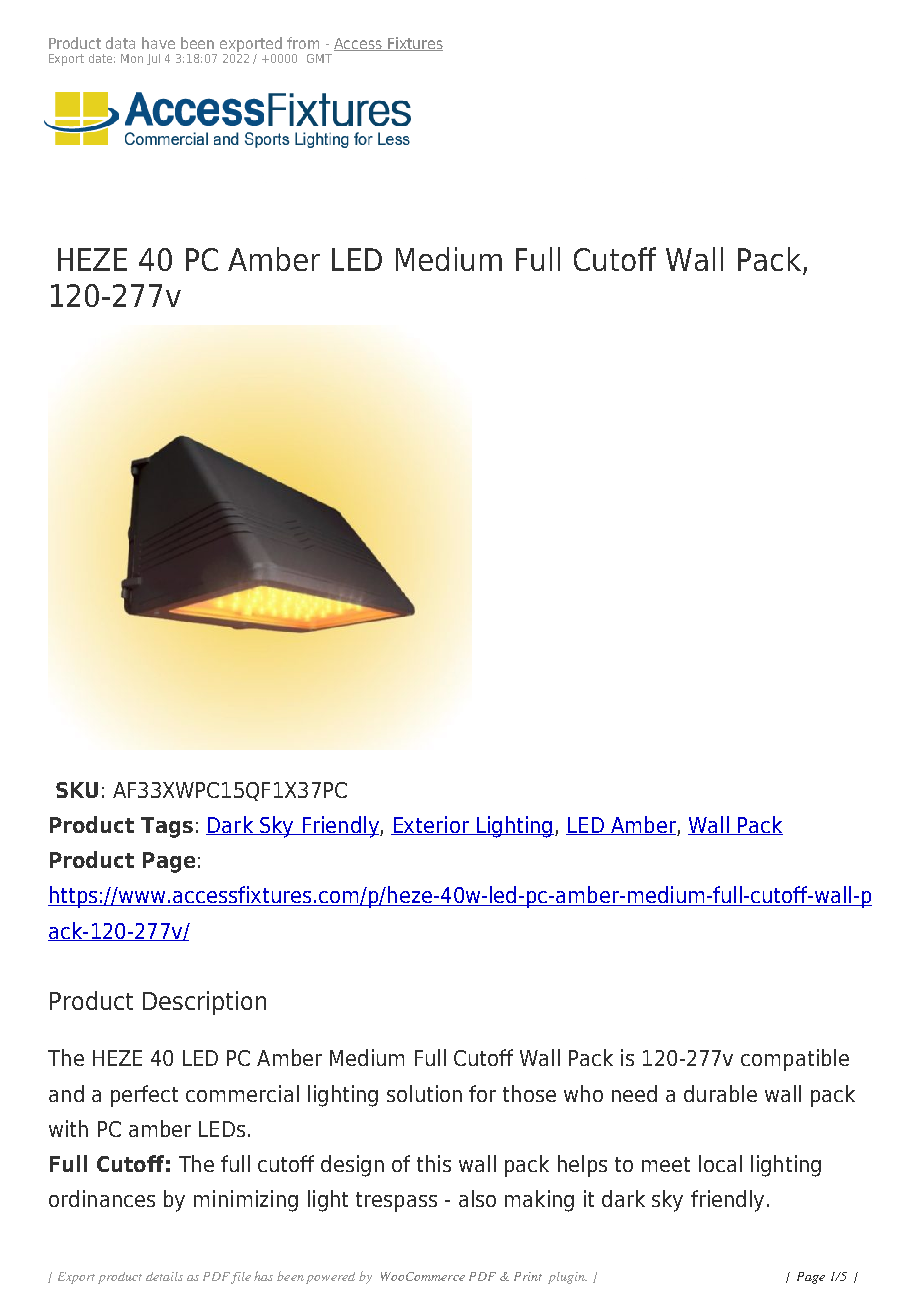 The image size is (924, 1308). Describe the element at coordinates (153, 59) in the screenshot. I see `Jul` at that location.
